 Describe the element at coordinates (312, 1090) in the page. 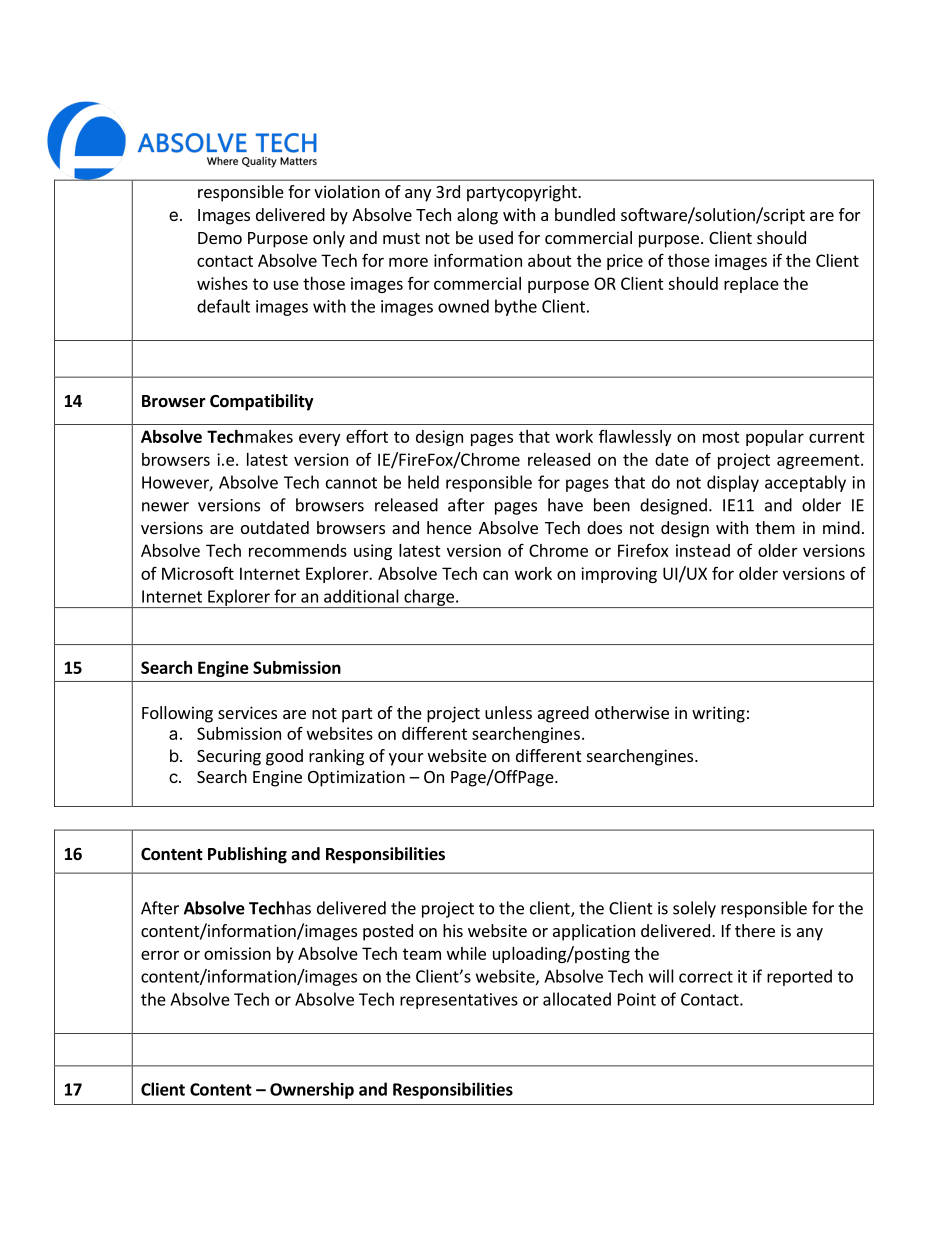

I see `Ownership` at that location.
